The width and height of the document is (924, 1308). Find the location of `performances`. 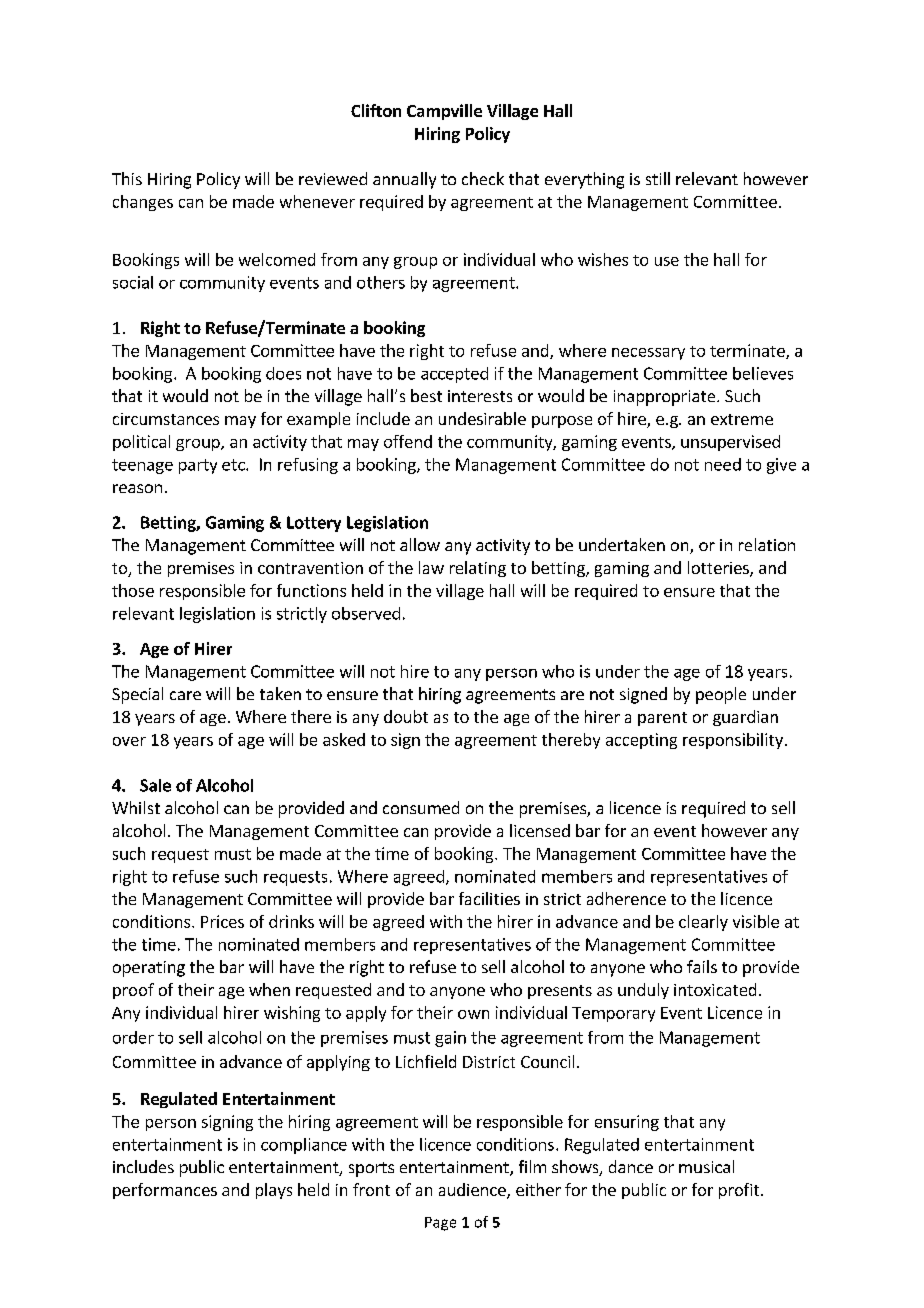

performances is located at coordinates (165, 1191).
